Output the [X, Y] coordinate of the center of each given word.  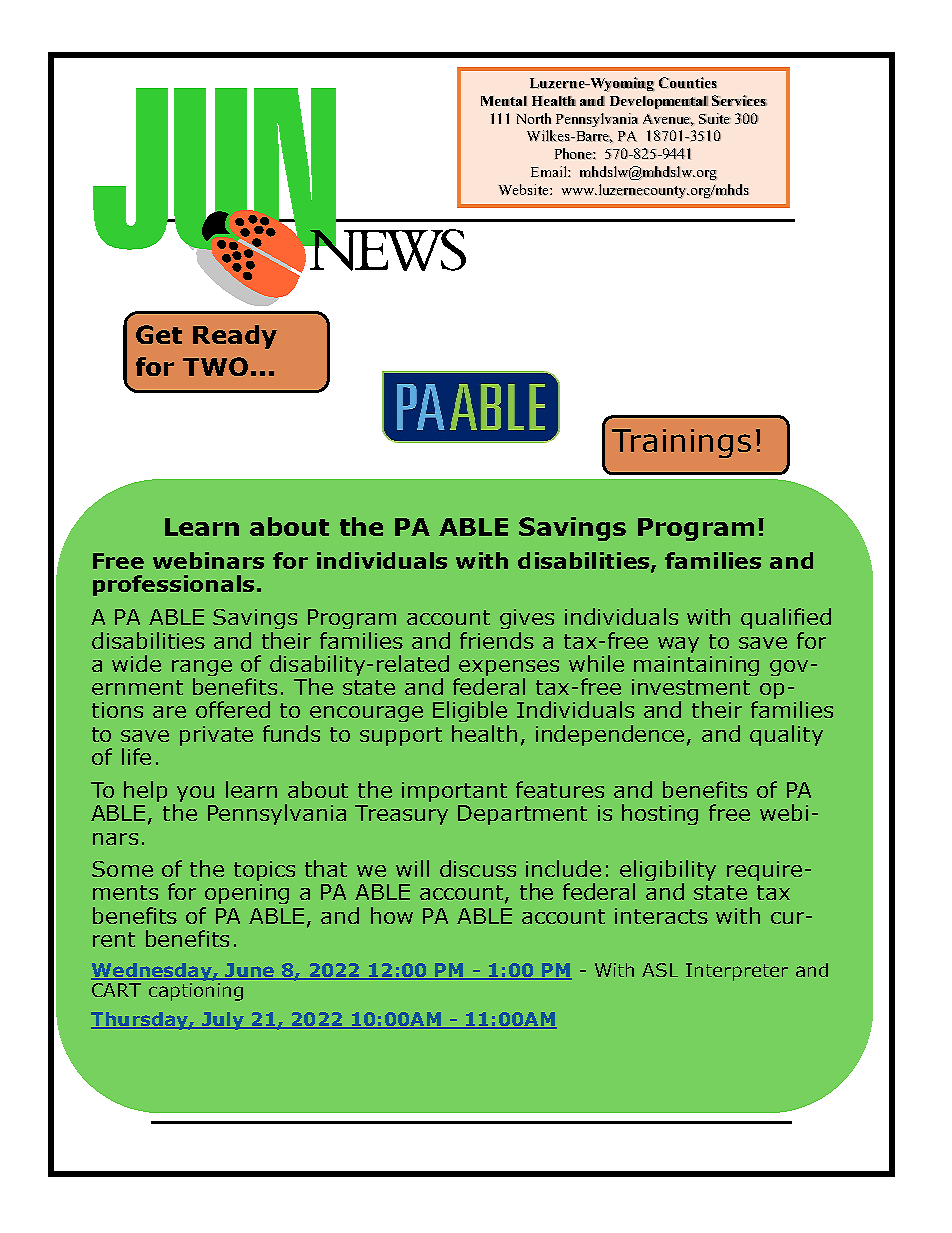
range [202, 669]
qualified [786, 618]
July [223, 1021]
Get [159, 334]
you [195, 794]
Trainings [681, 443]
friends [497, 640]
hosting [660, 814]
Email [550, 172]
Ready [235, 337]
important [454, 792]
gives [527, 619]
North [534, 118]
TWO [215, 366]
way [678, 645]
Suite [715, 118]
